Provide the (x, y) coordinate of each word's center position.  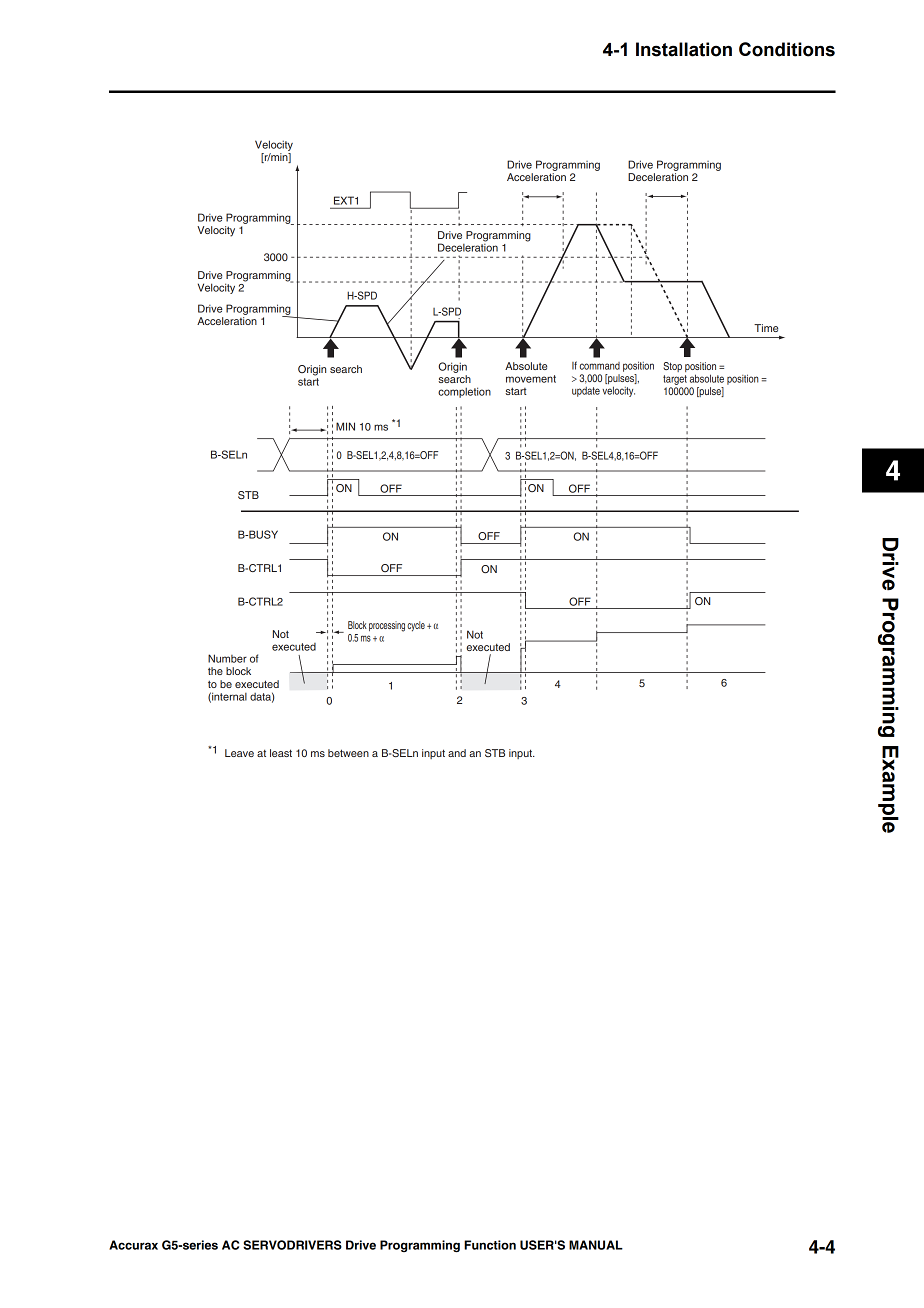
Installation (684, 49)
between (348, 753)
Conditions (787, 49)
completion (464, 392)
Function (490, 1245)
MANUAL (596, 1245)
